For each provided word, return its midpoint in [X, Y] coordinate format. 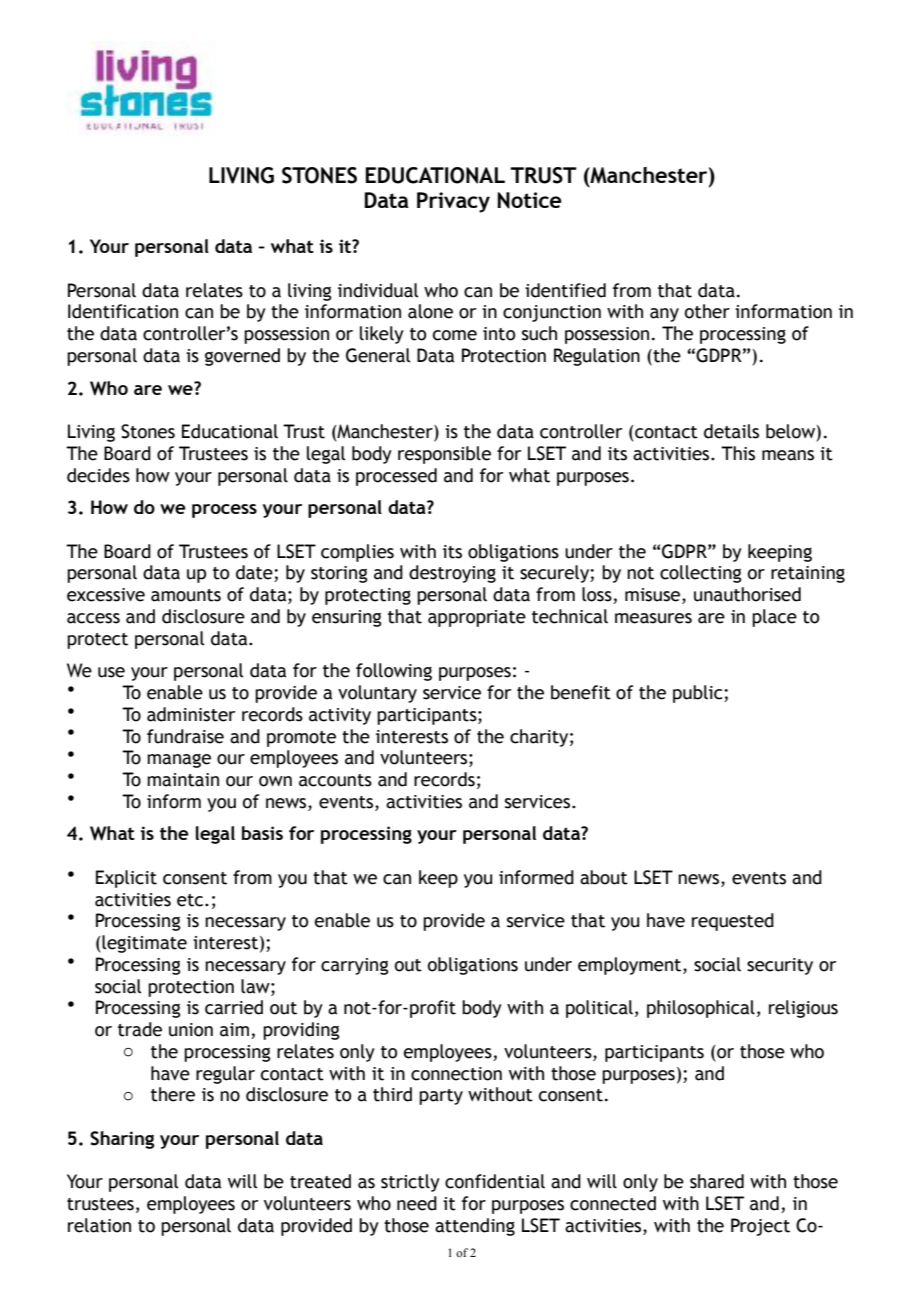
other [707, 311]
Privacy [453, 202]
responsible [444, 455]
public [699, 694]
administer [191, 714]
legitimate [143, 944]
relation [99, 1225]
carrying [355, 966]
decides [98, 475]
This [738, 453]
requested [733, 922]
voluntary [377, 694]
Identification [123, 311]
